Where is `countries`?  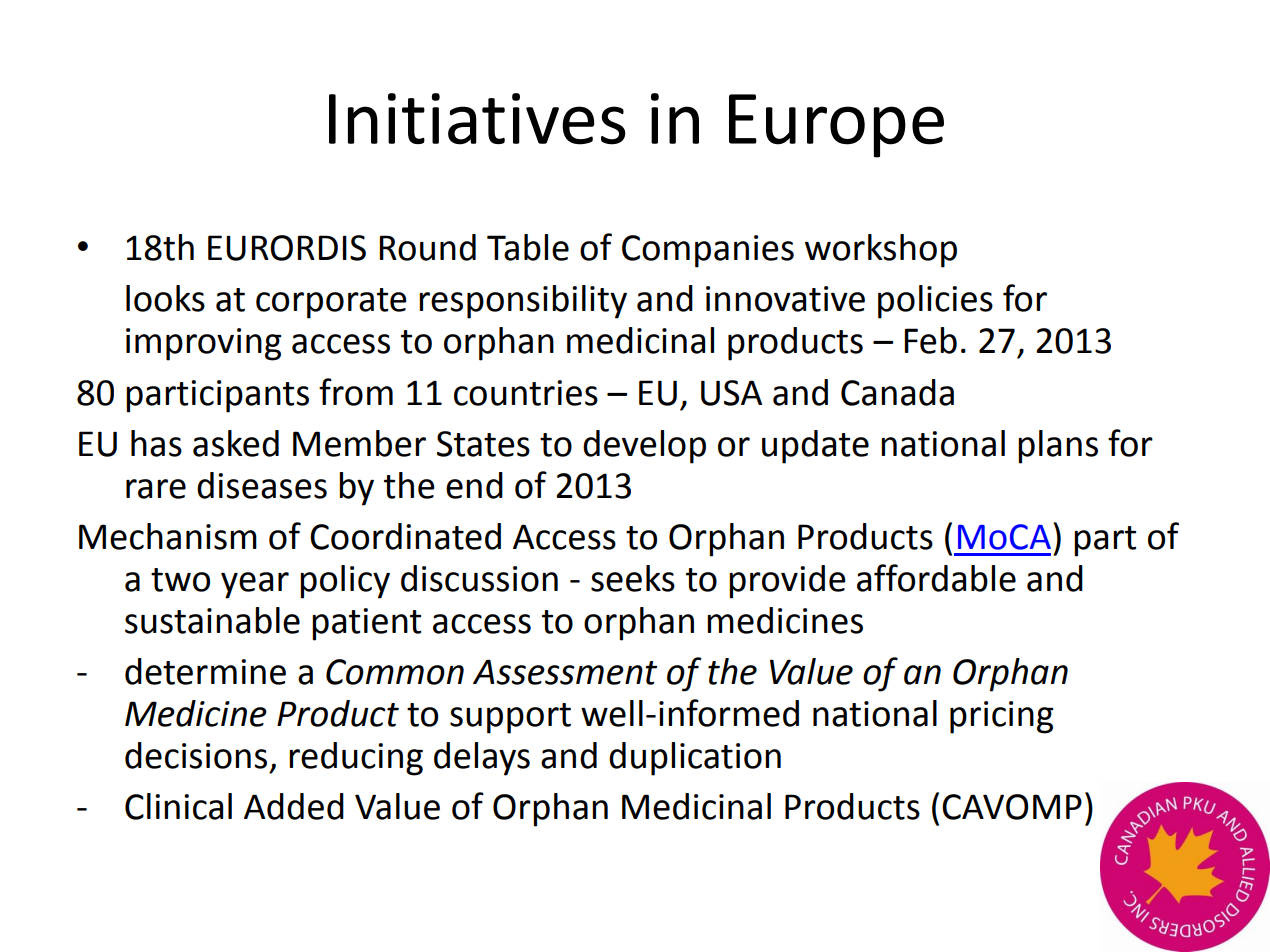 countries is located at coordinates (526, 393).
